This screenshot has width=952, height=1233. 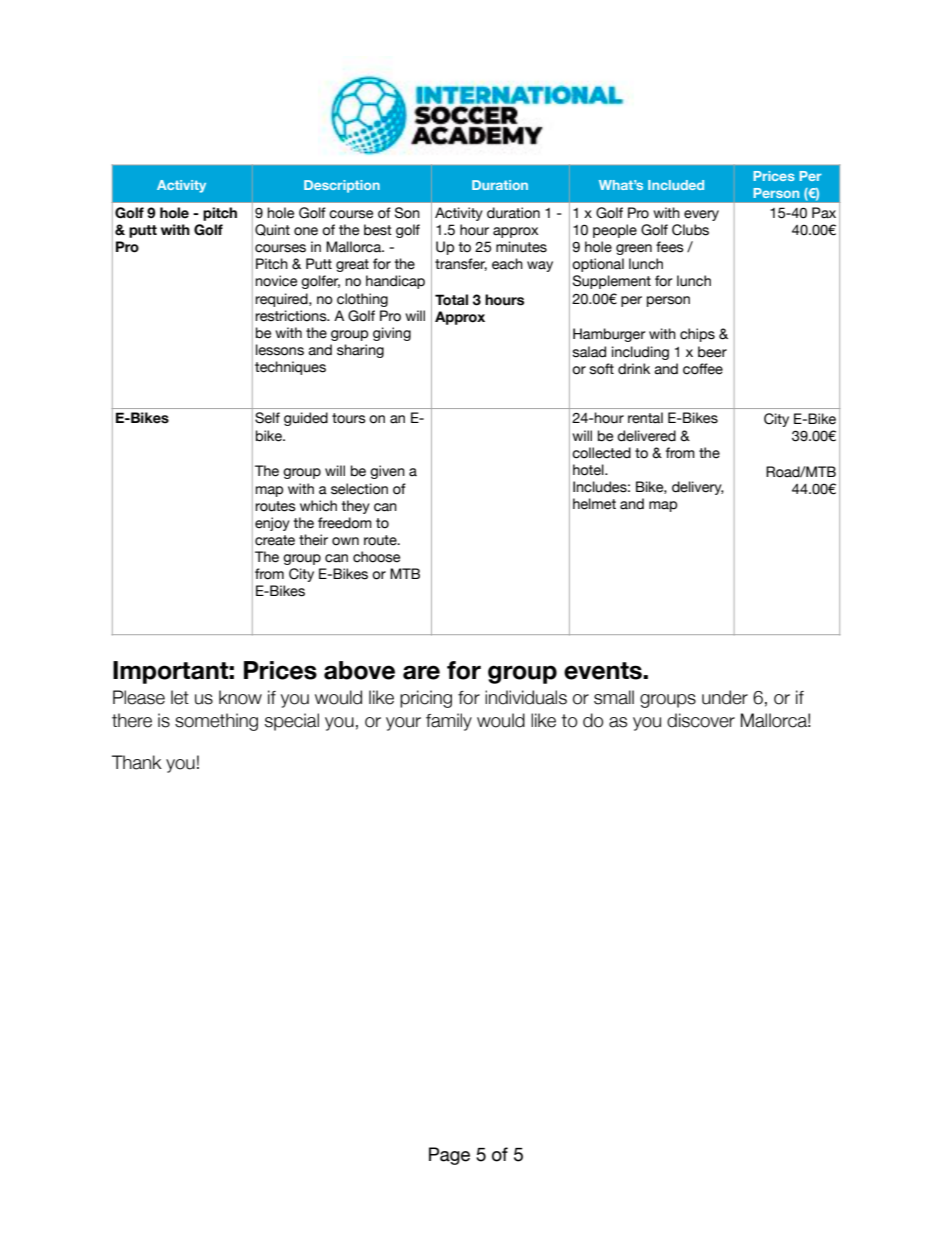 I want to click on Thank, so click(x=137, y=762).
